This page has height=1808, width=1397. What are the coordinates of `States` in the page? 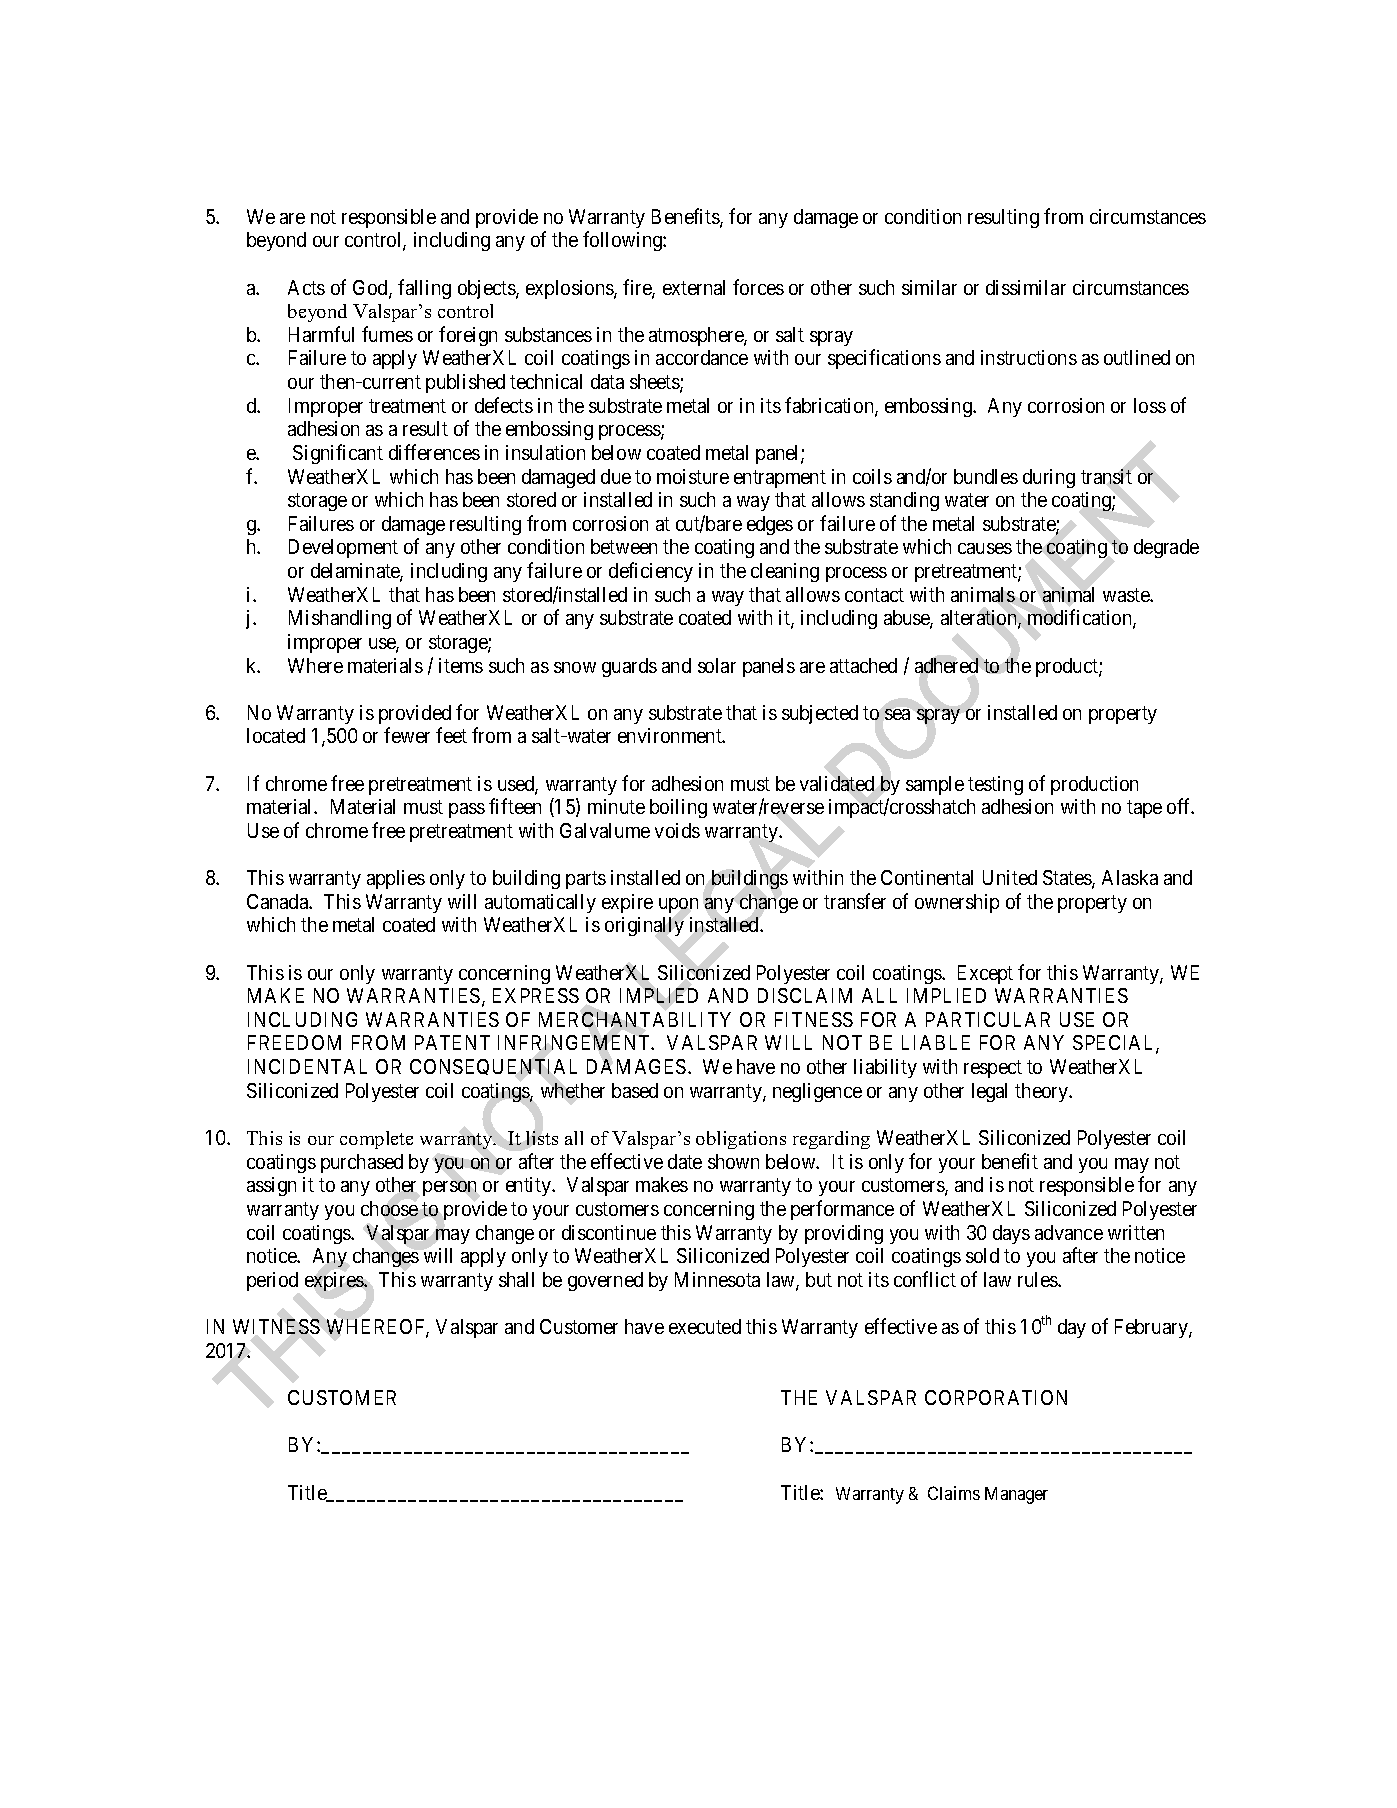 It's located at (1068, 879).
